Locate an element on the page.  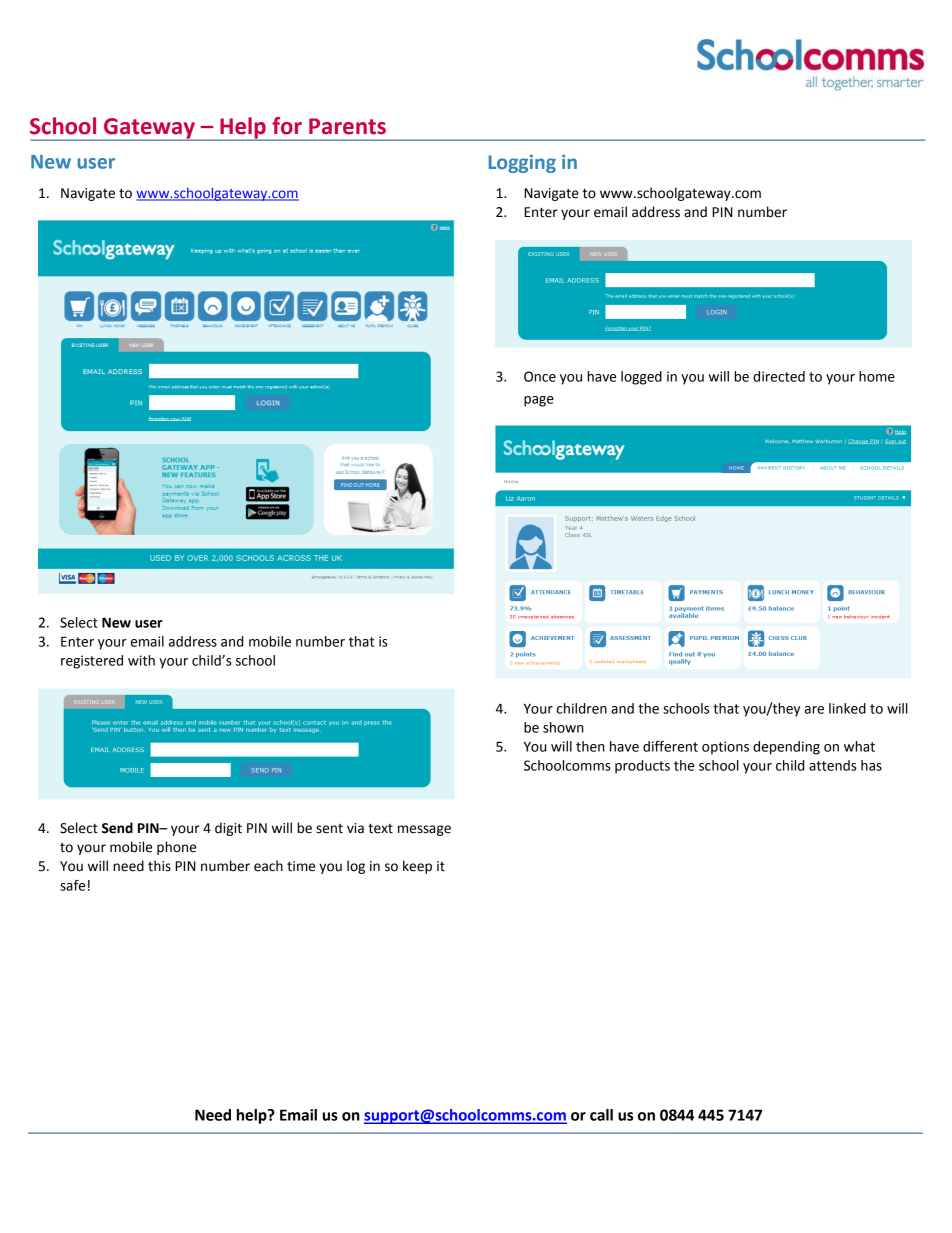
safe is located at coordinates (72, 885).
